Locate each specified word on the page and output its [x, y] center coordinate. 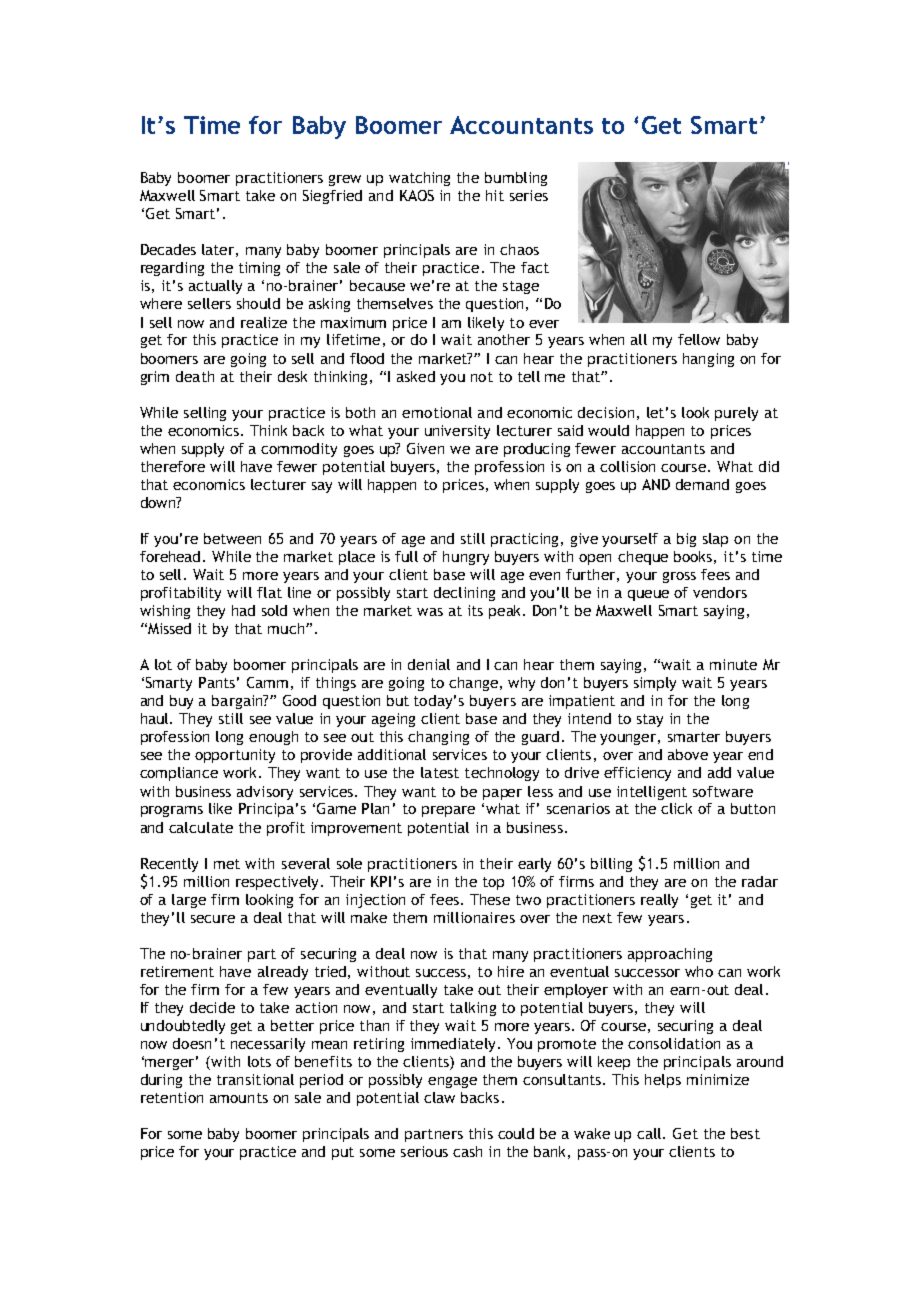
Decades [168, 249]
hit [495, 195]
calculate [201, 827]
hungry [466, 558]
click [676, 808]
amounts [239, 1098]
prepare [448, 811]
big [686, 540]
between [232, 538]
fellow [699, 339]
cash [467, 1151]
